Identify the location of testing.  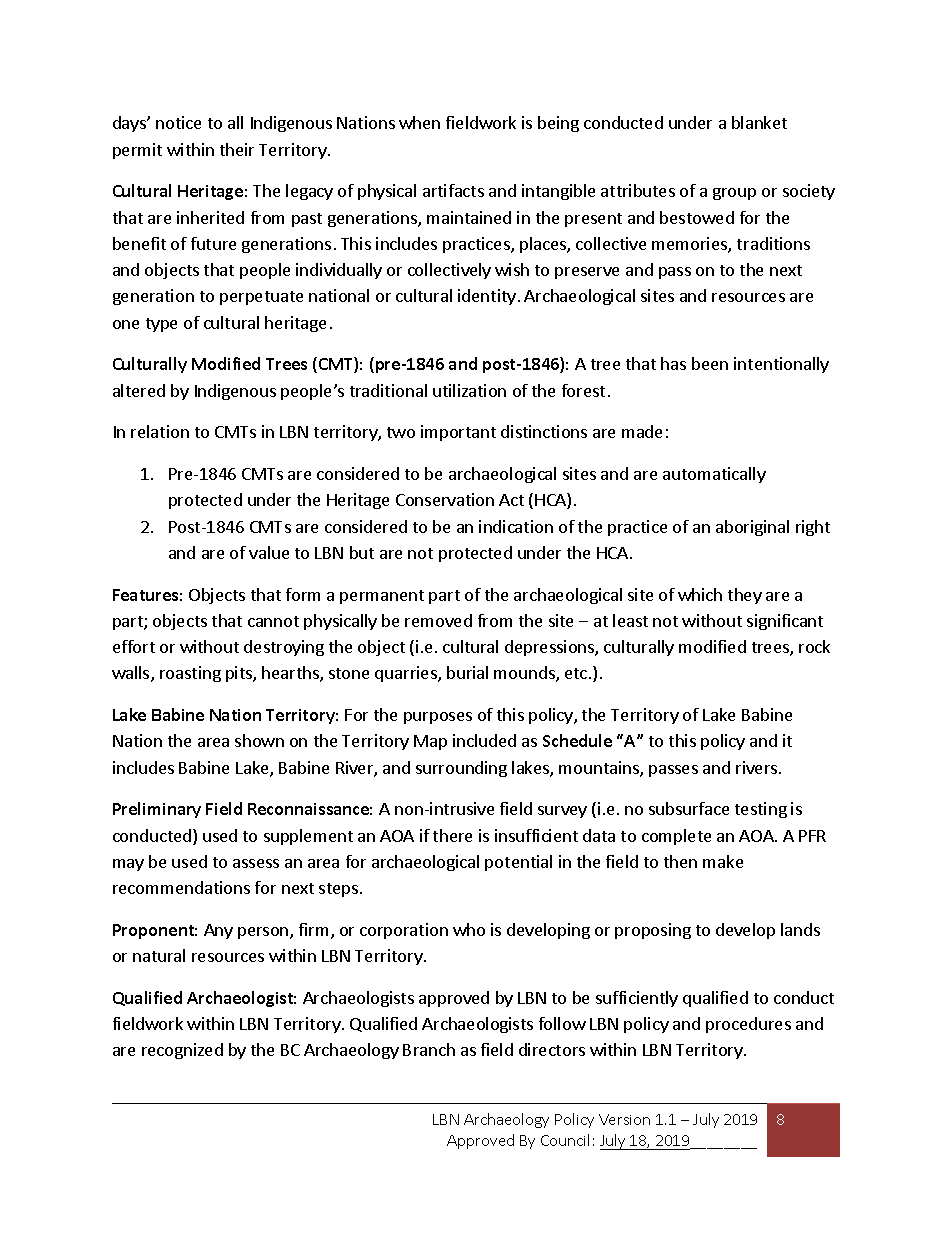
(761, 810).
